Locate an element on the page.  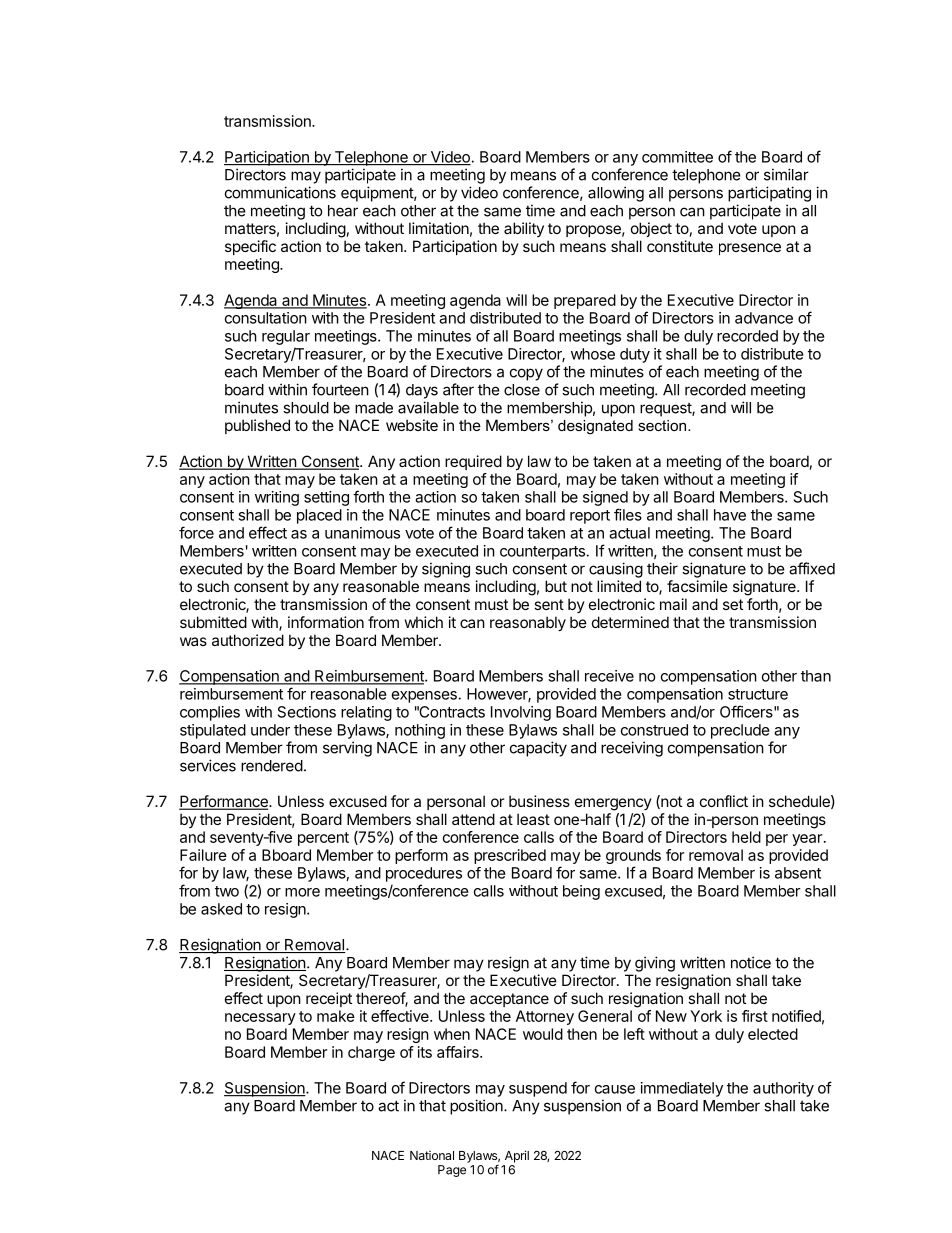
communications is located at coordinates (280, 192).
